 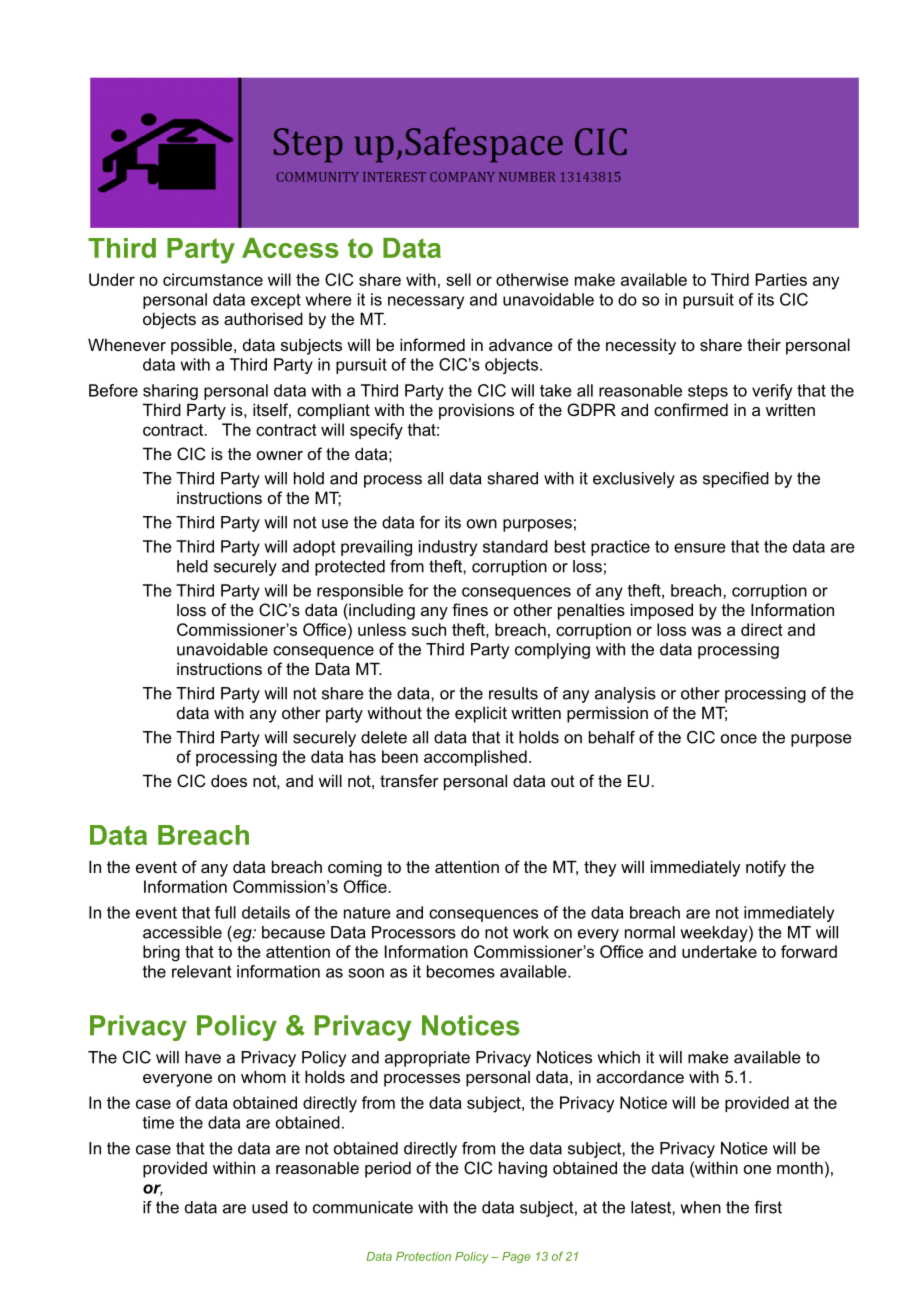 What do you see at coordinates (739, 739) in the screenshot?
I see `once` at bounding box center [739, 739].
